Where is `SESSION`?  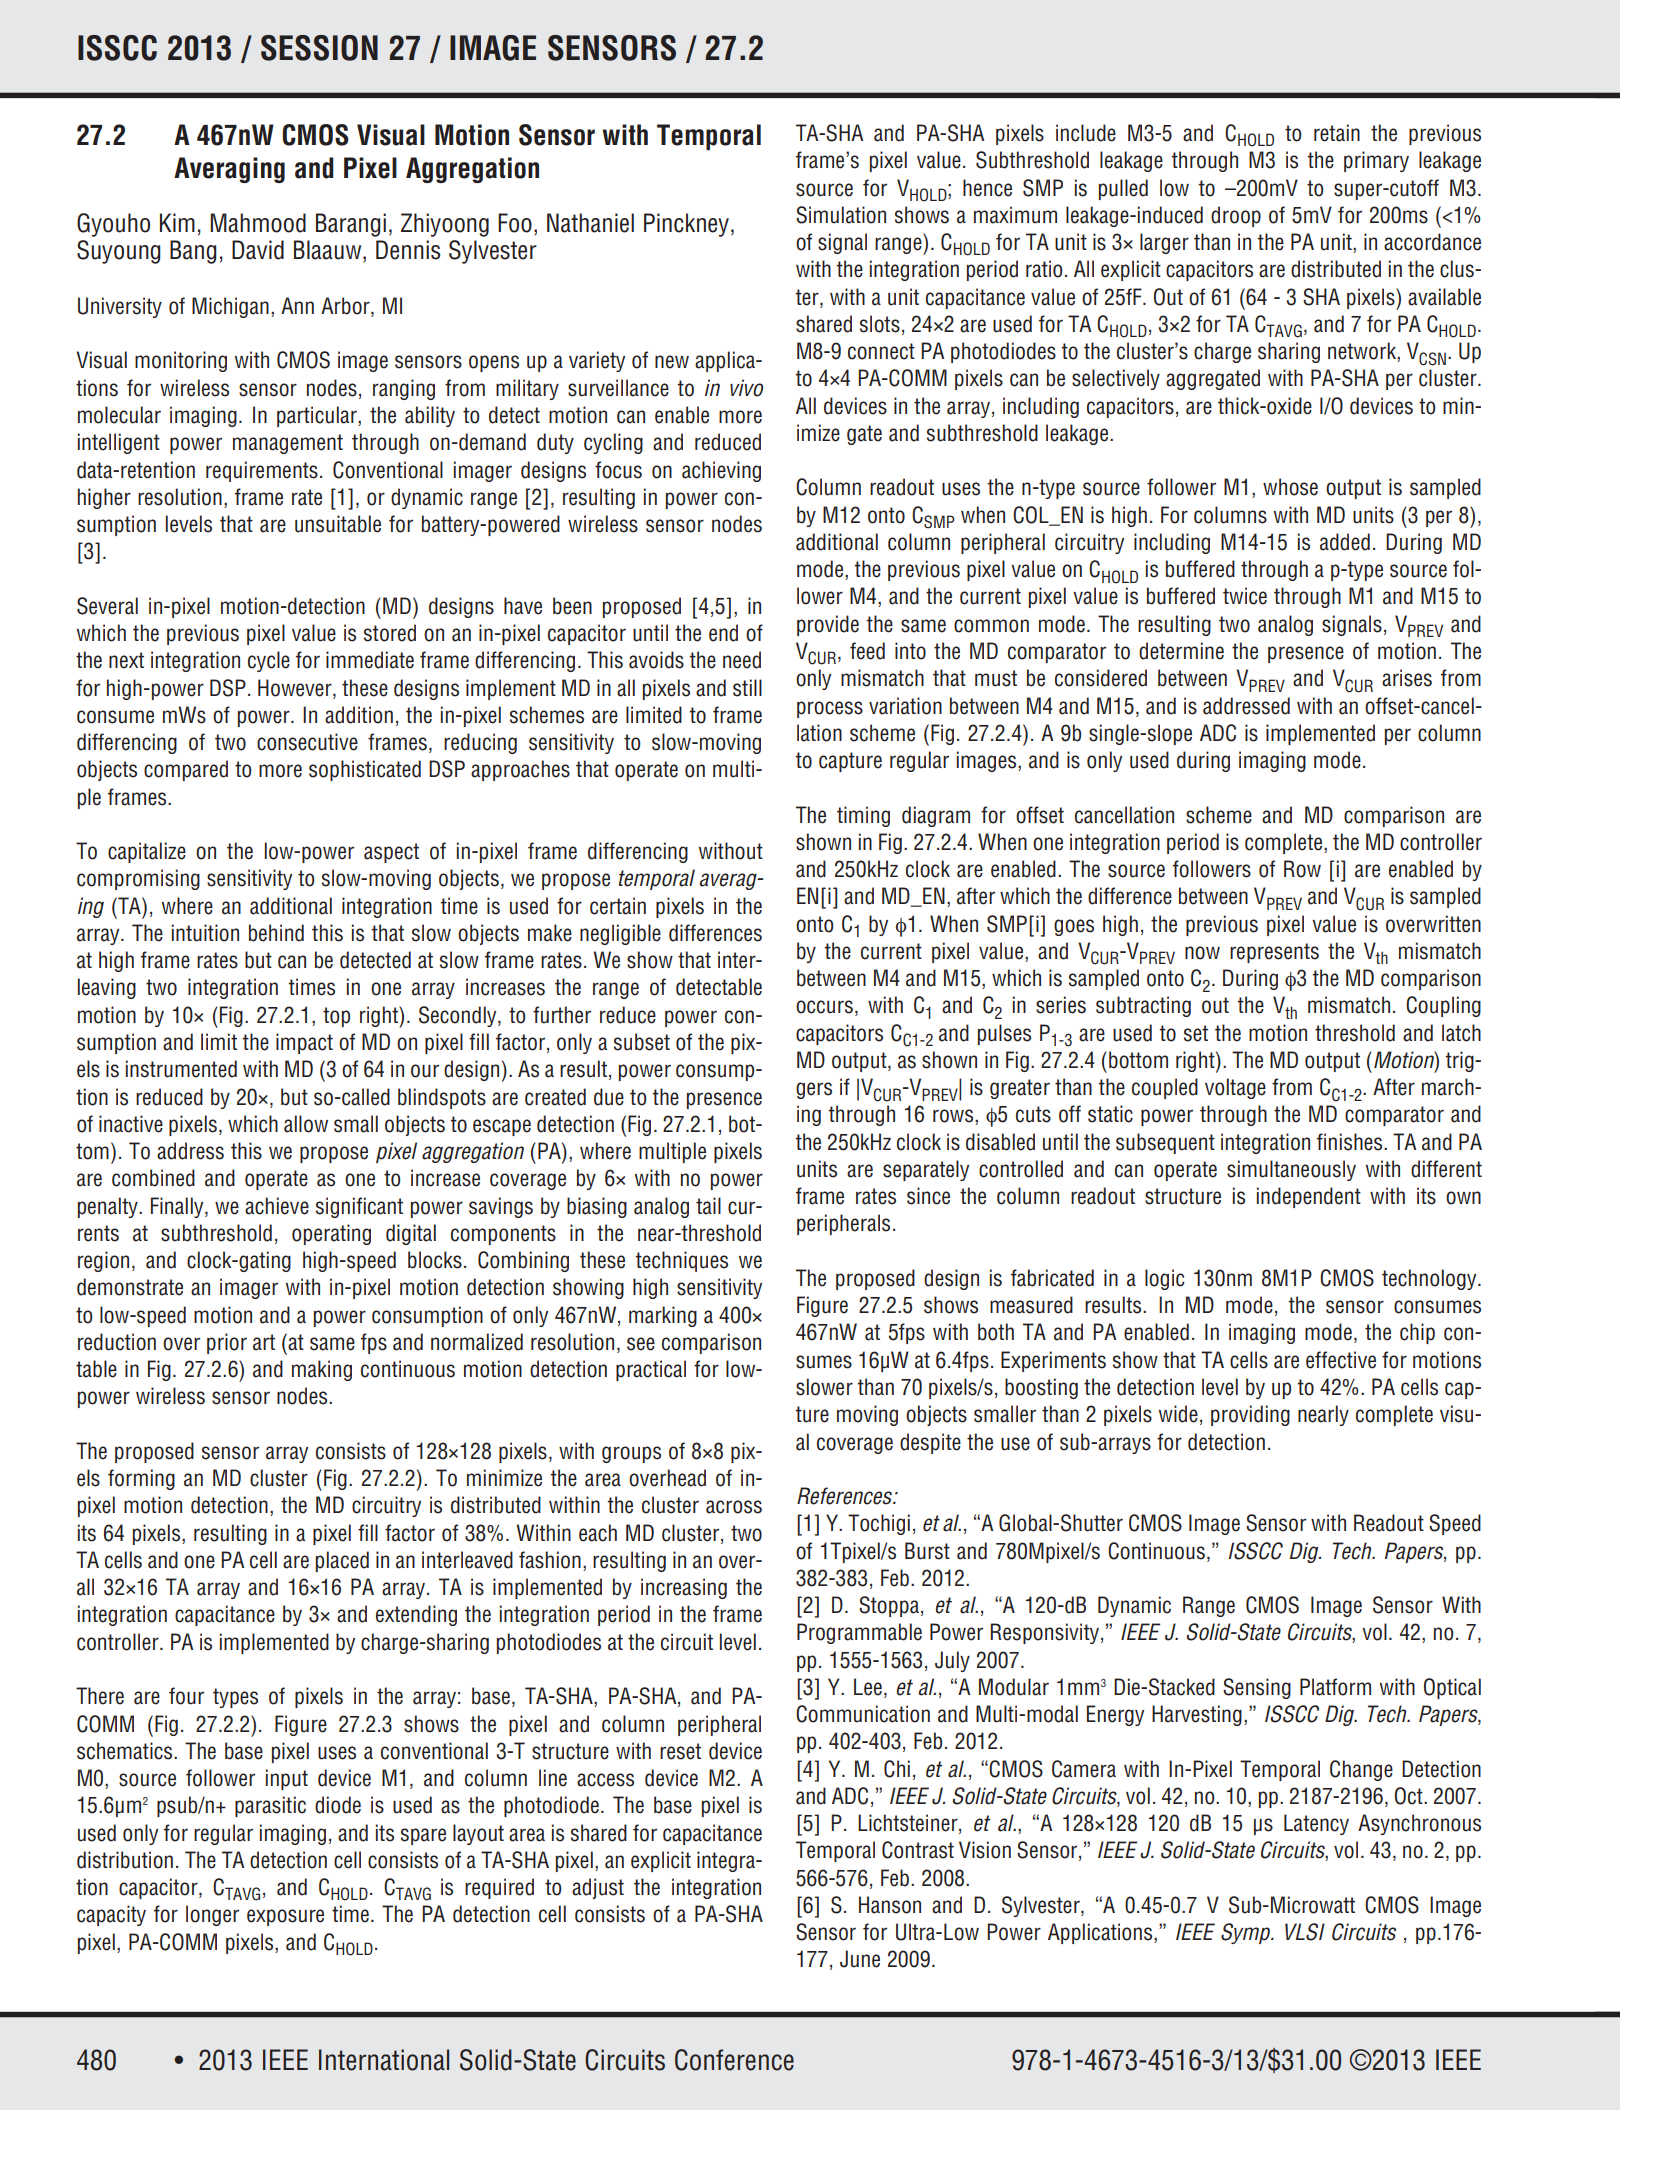 SESSION is located at coordinates (319, 48).
